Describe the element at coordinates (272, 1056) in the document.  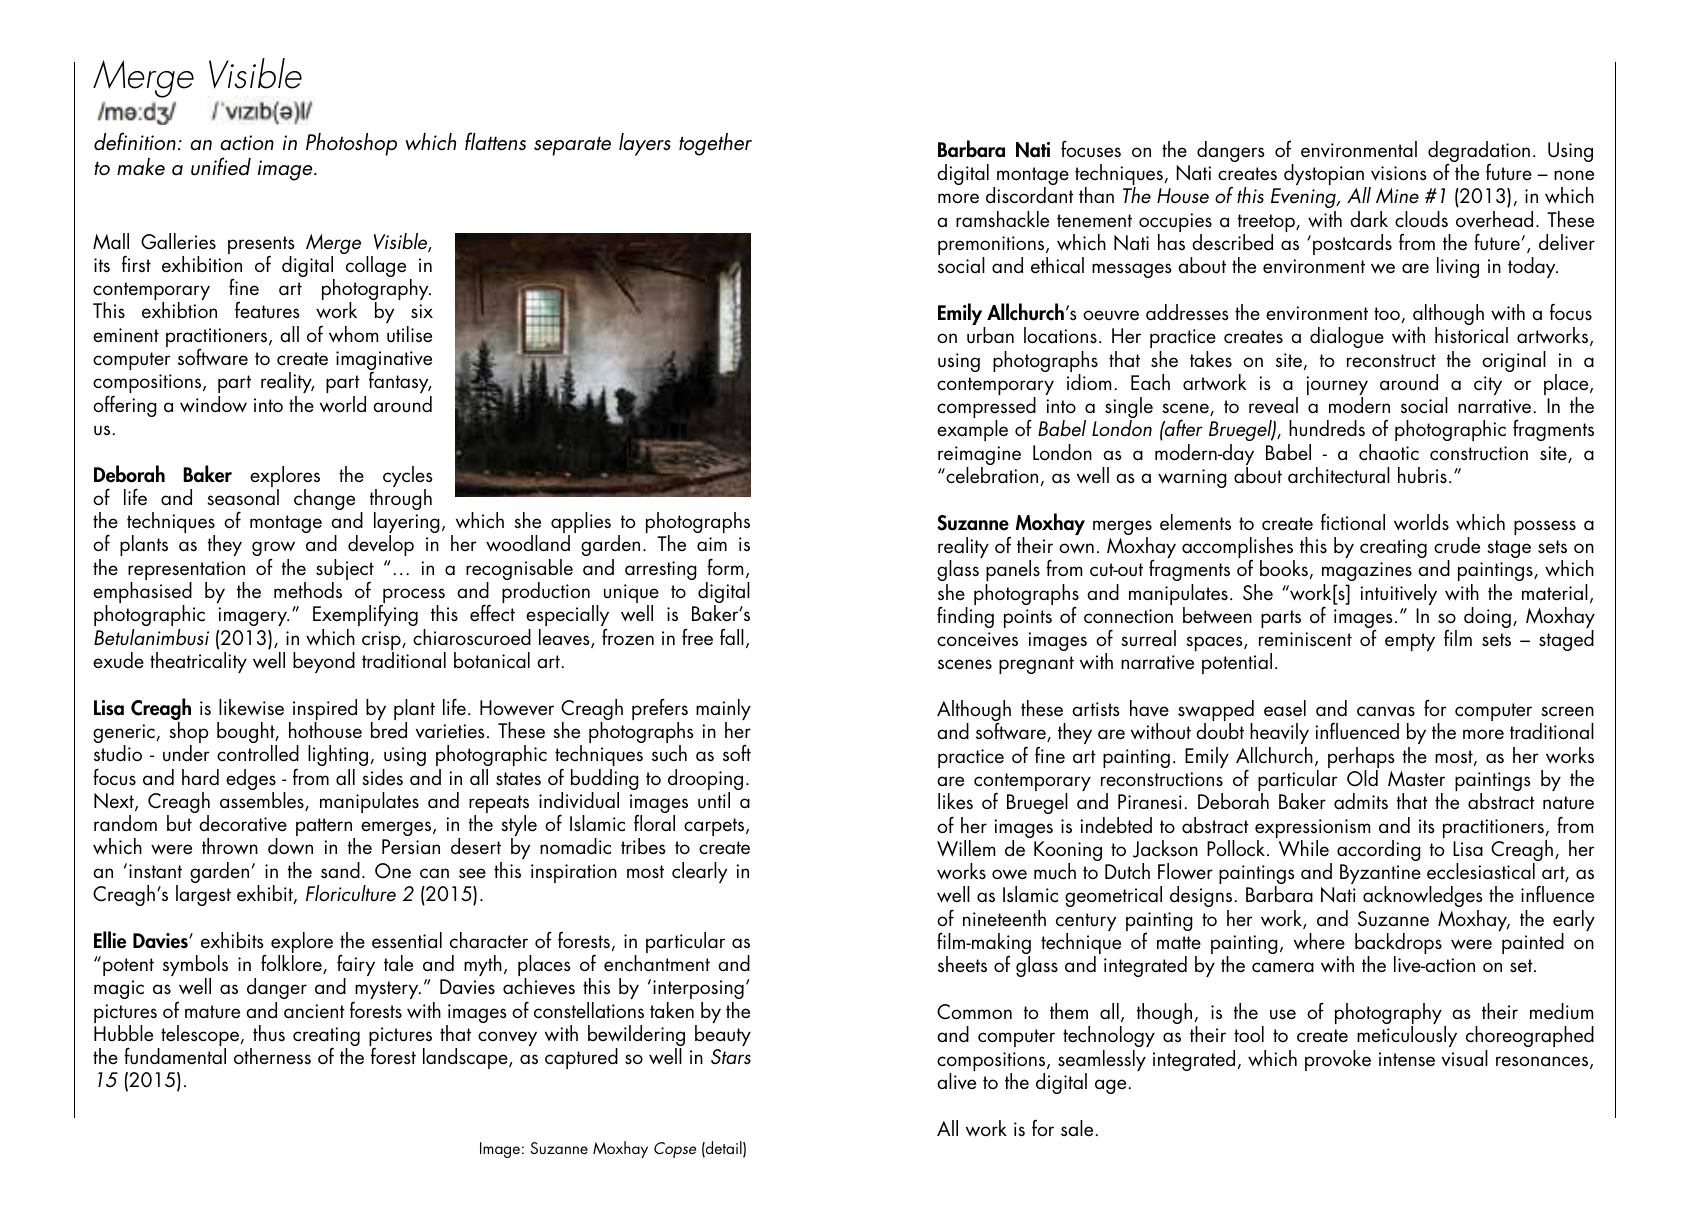
I see `otherness` at that location.
